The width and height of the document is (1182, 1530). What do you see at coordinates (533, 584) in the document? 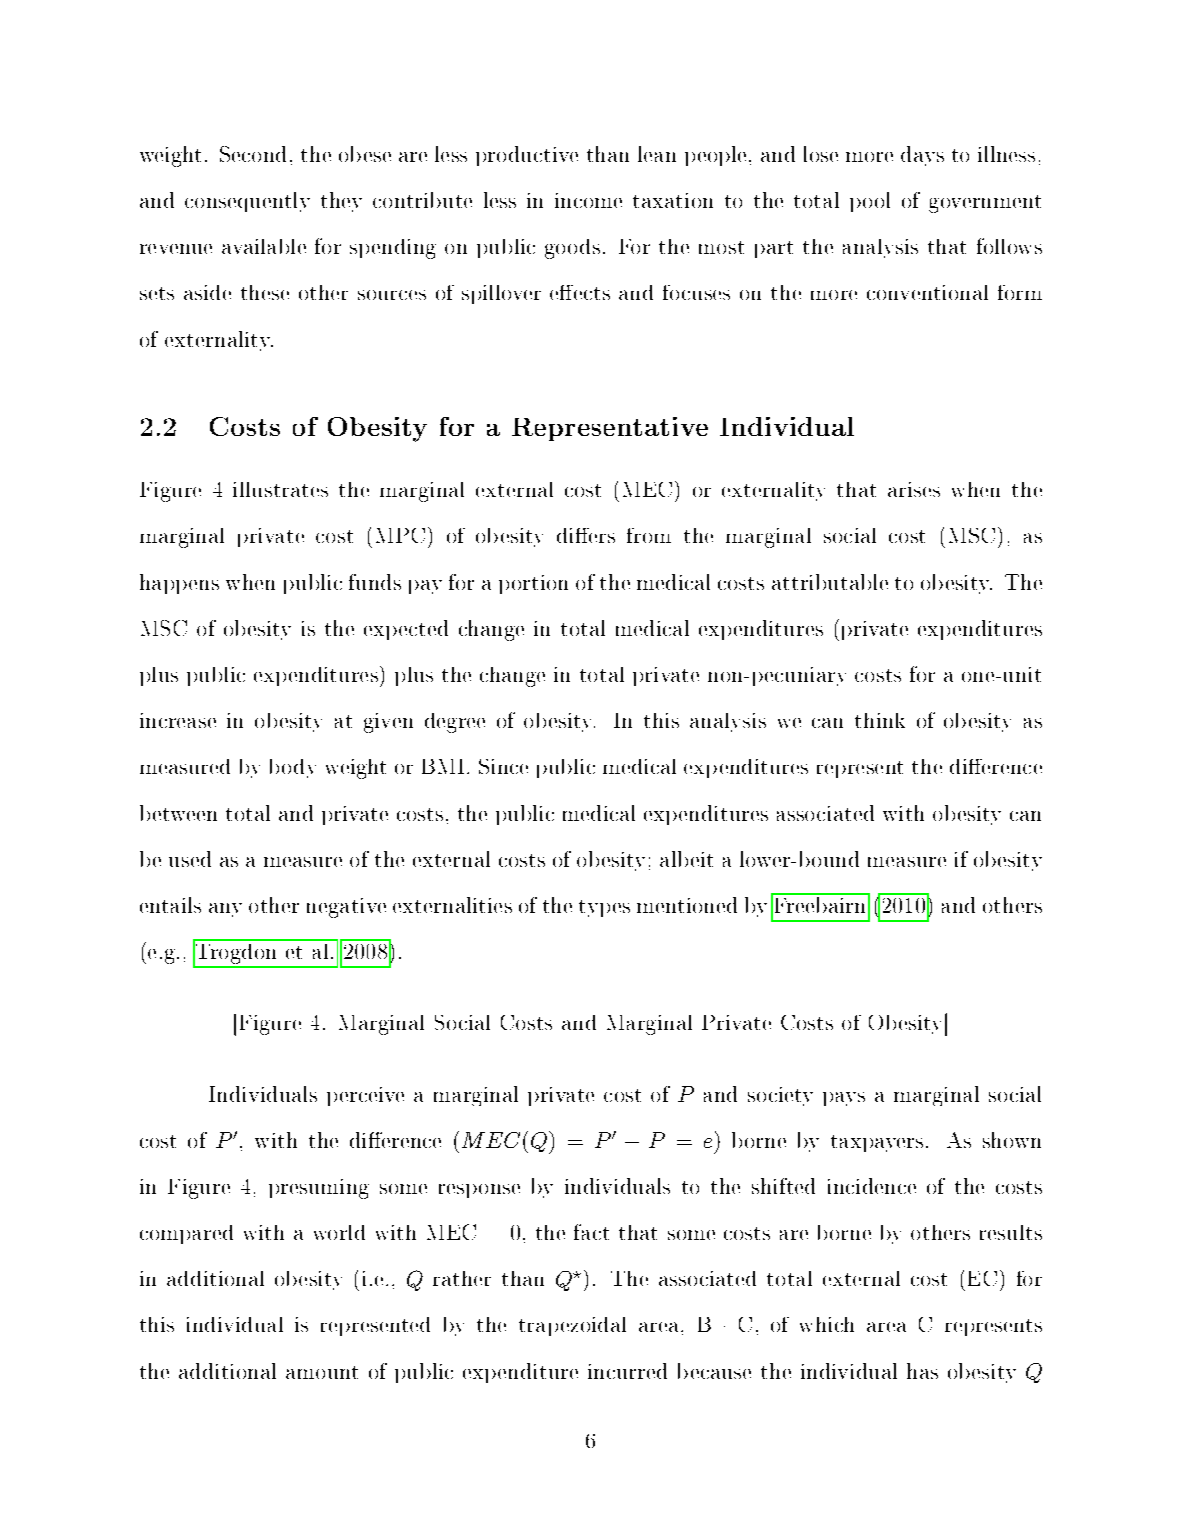
I see `portion` at bounding box center [533, 584].
